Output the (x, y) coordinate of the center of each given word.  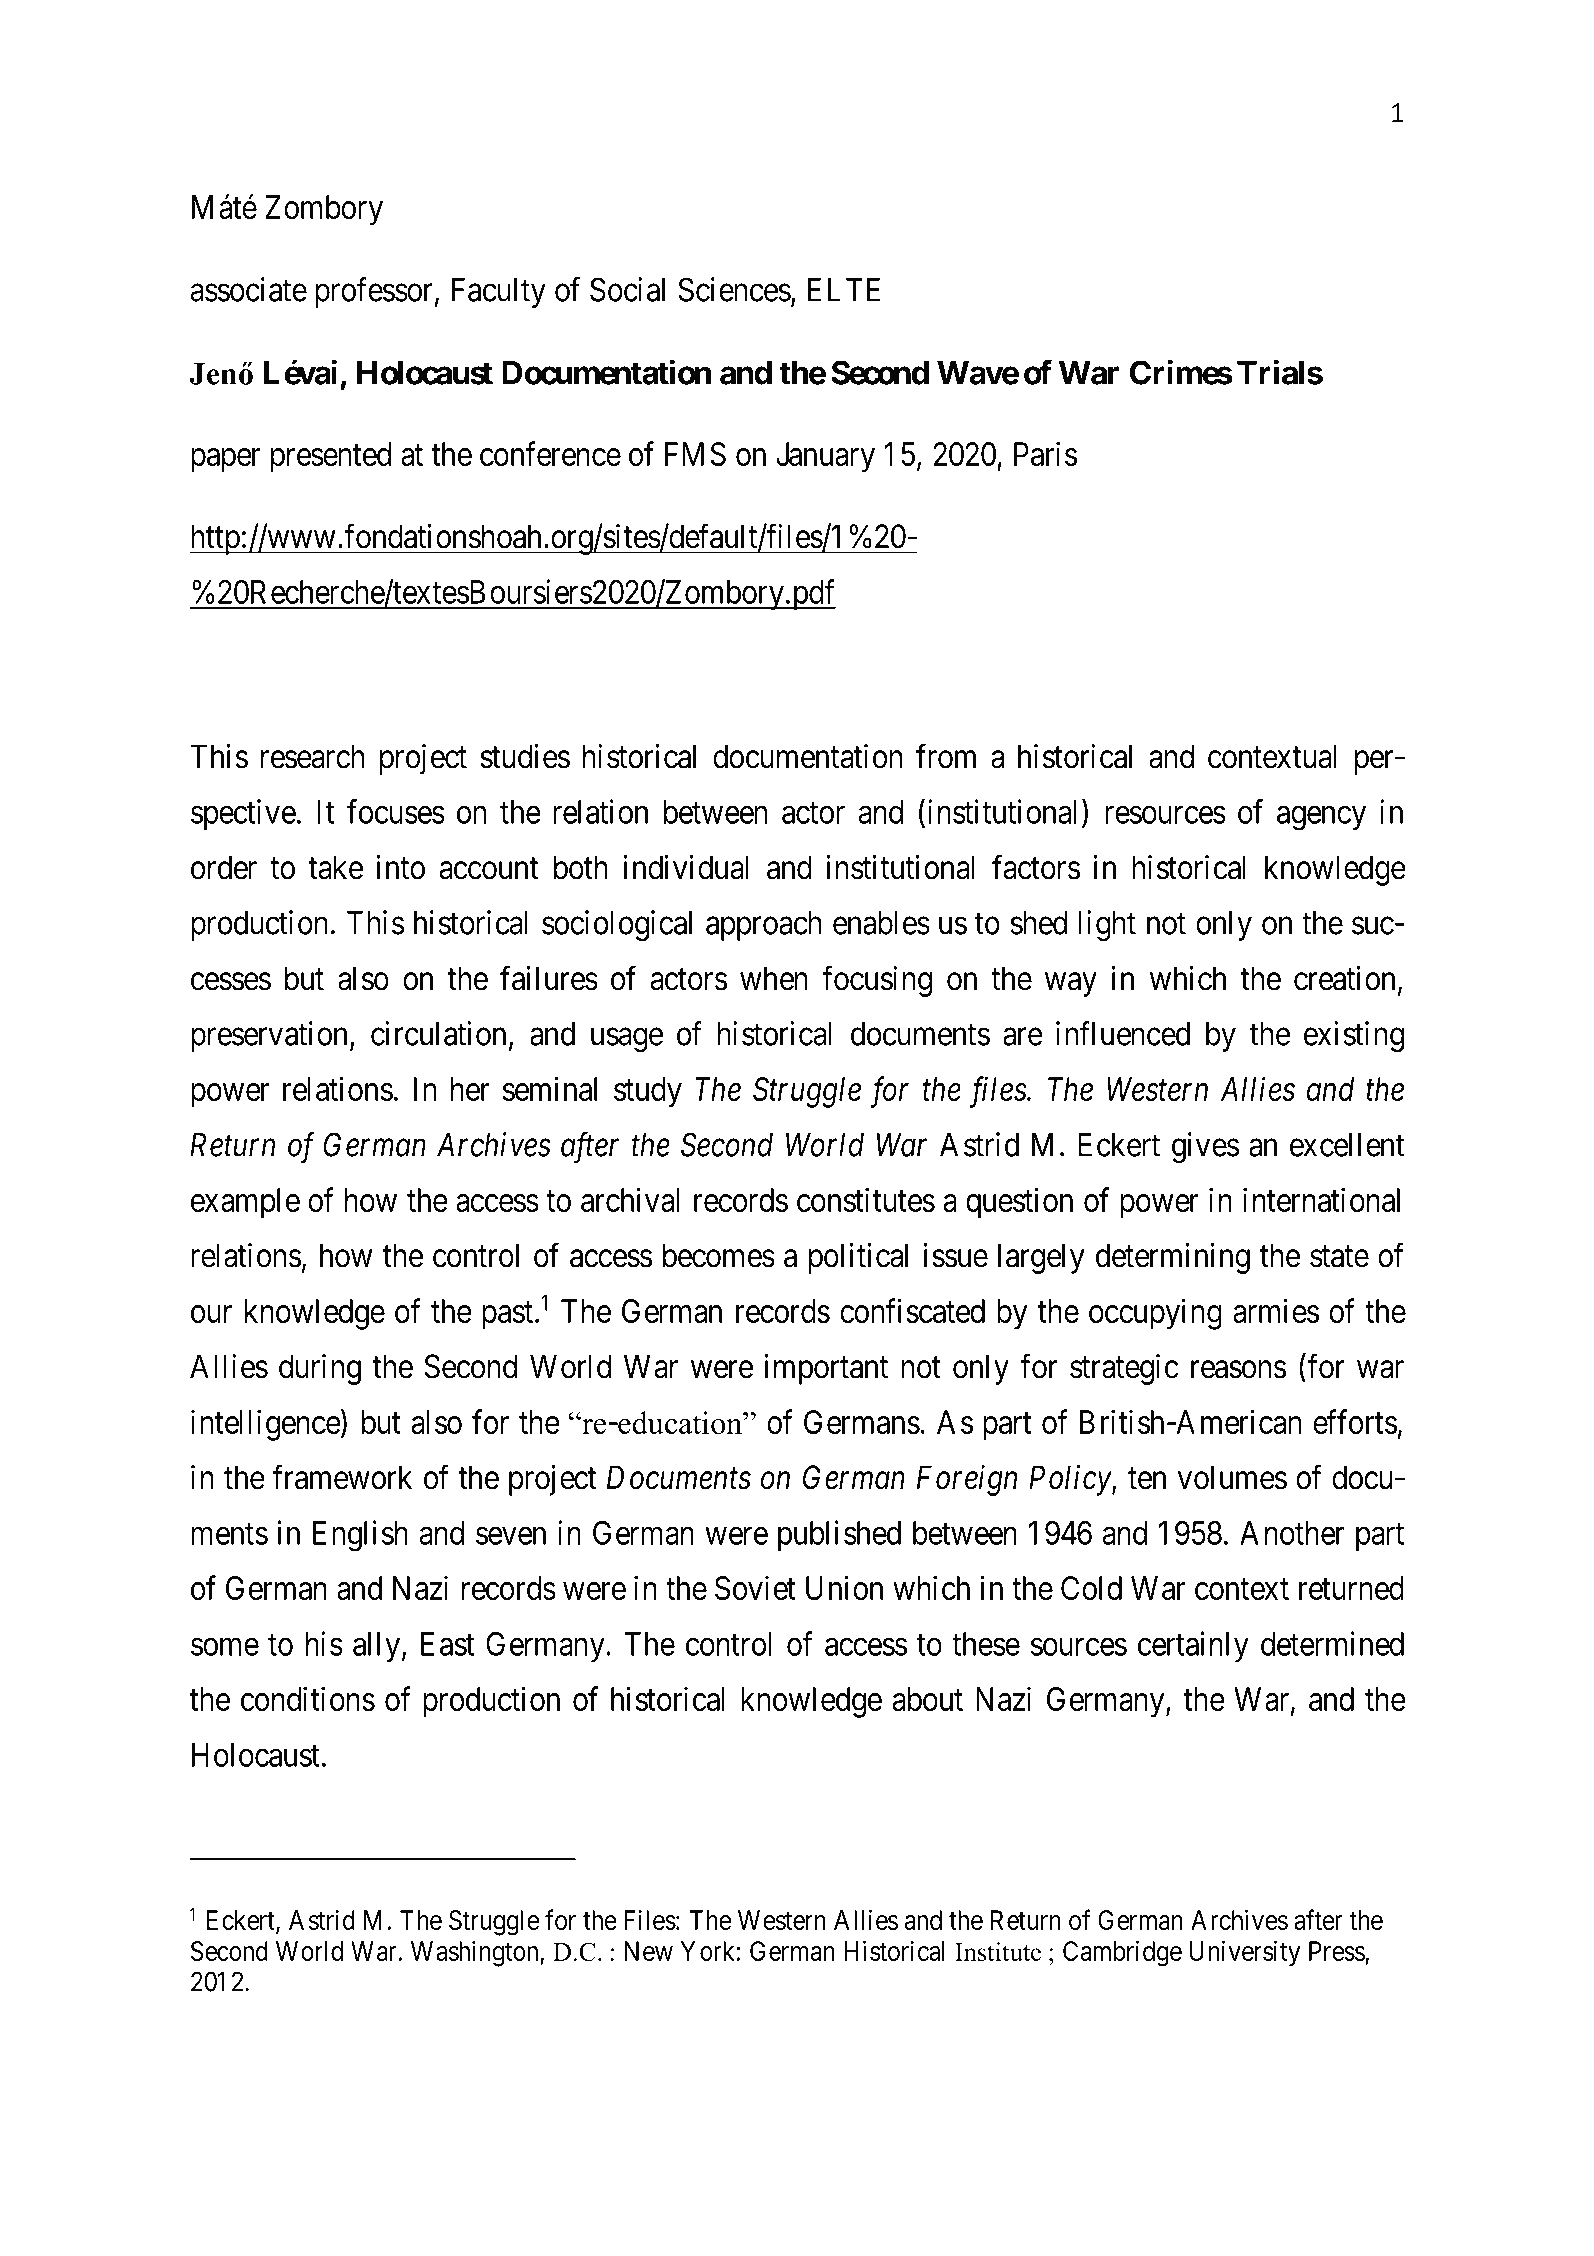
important (826, 1369)
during (320, 1369)
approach (763, 926)
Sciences (734, 289)
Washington (476, 1954)
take (335, 867)
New (649, 1951)
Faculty (499, 293)
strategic (1124, 1369)
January (825, 457)
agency (1321, 818)
